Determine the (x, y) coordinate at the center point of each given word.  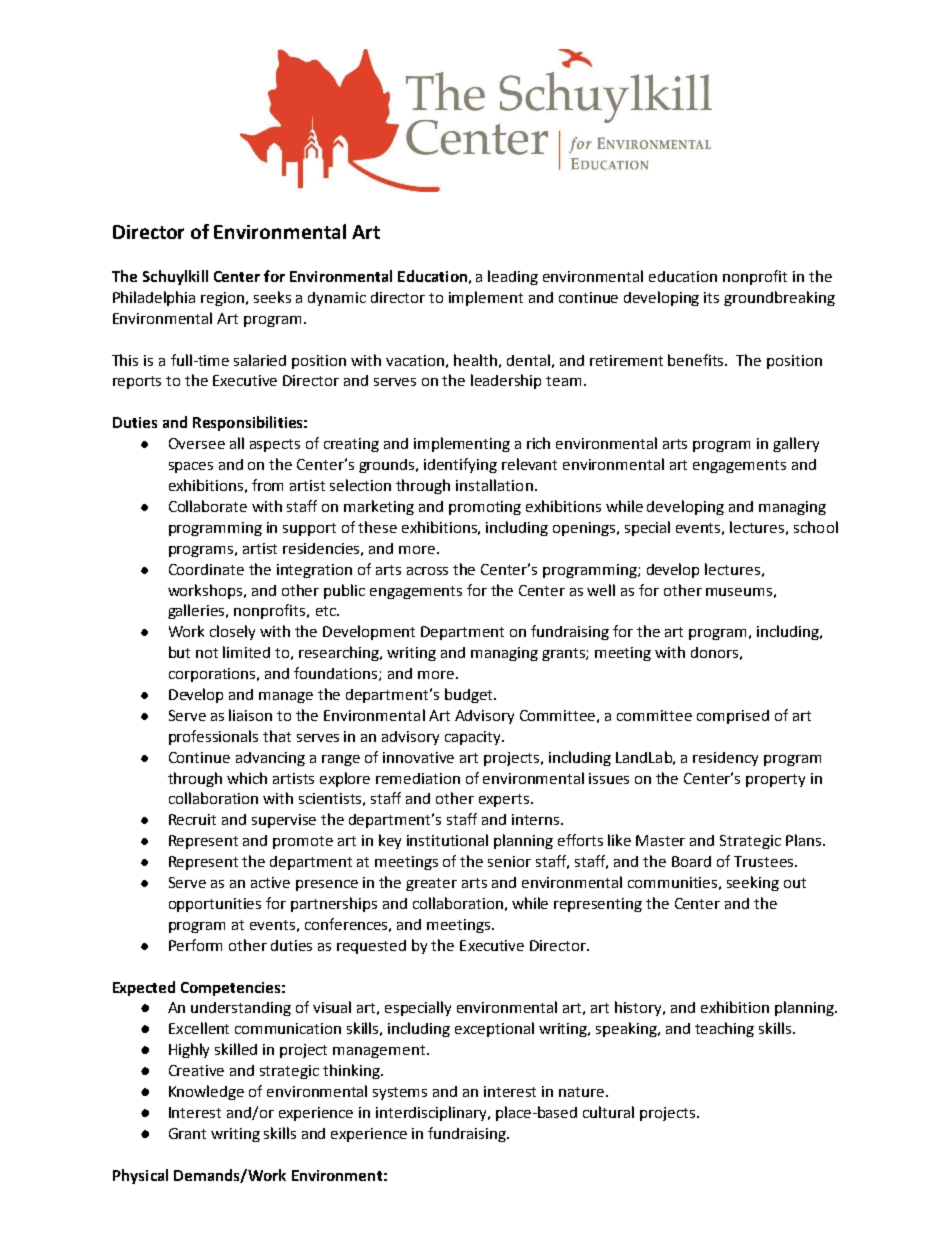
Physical (140, 1176)
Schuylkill (175, 277)
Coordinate (206, 569)
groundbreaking (779, 298)
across (427, 571)
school (816, 527)
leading (513, 277)
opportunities (215, 905)
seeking (753, 883)
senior (509, 861)
